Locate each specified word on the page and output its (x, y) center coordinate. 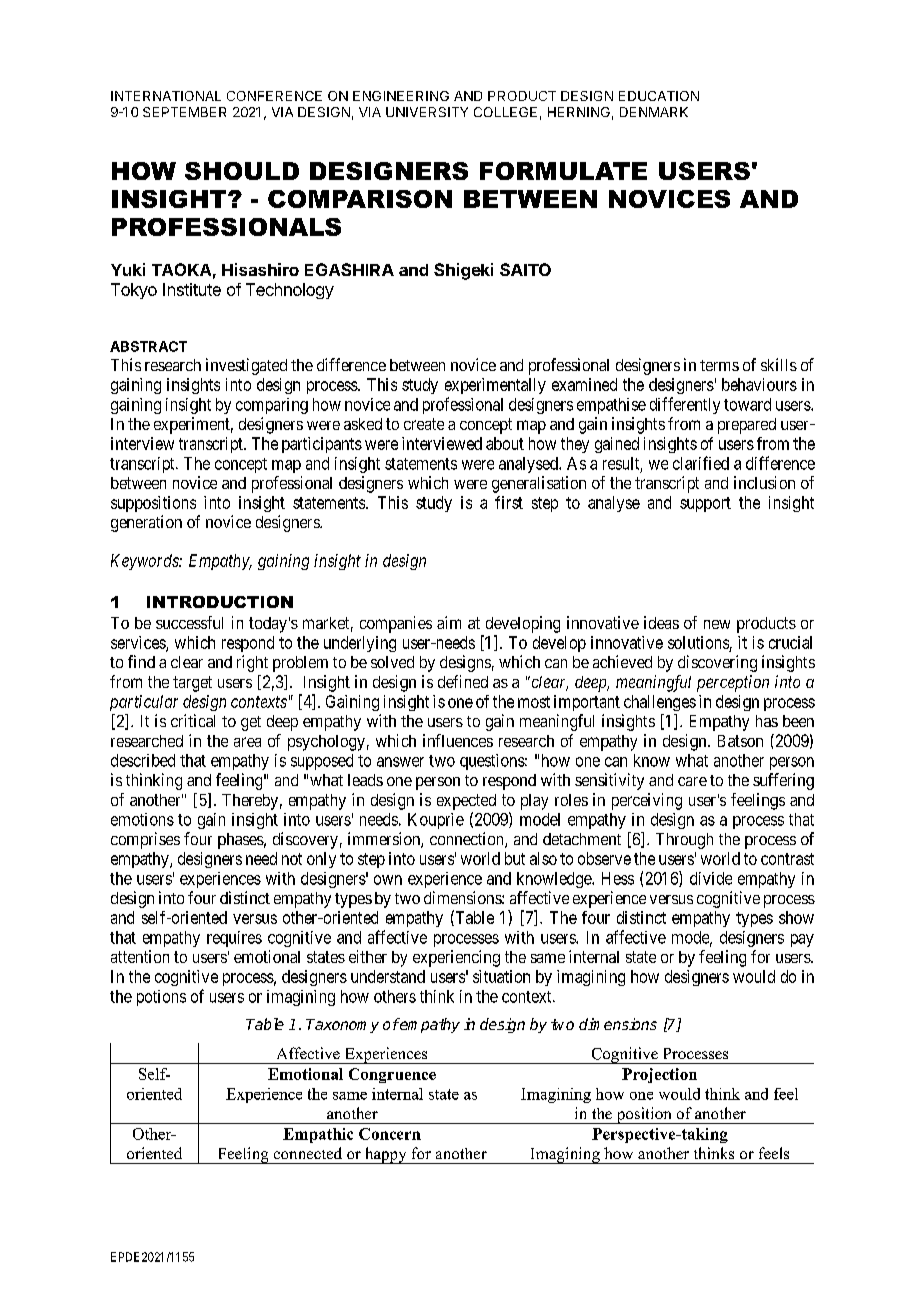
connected (308, 1153)
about (505, 443)
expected (466, 802)
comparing (272, 406)
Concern (390, 1134)
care (692, 781)
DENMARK (654, 112)
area (247, 742)
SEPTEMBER (184, 112)
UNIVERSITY (427, 112)
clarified (701, 463)
